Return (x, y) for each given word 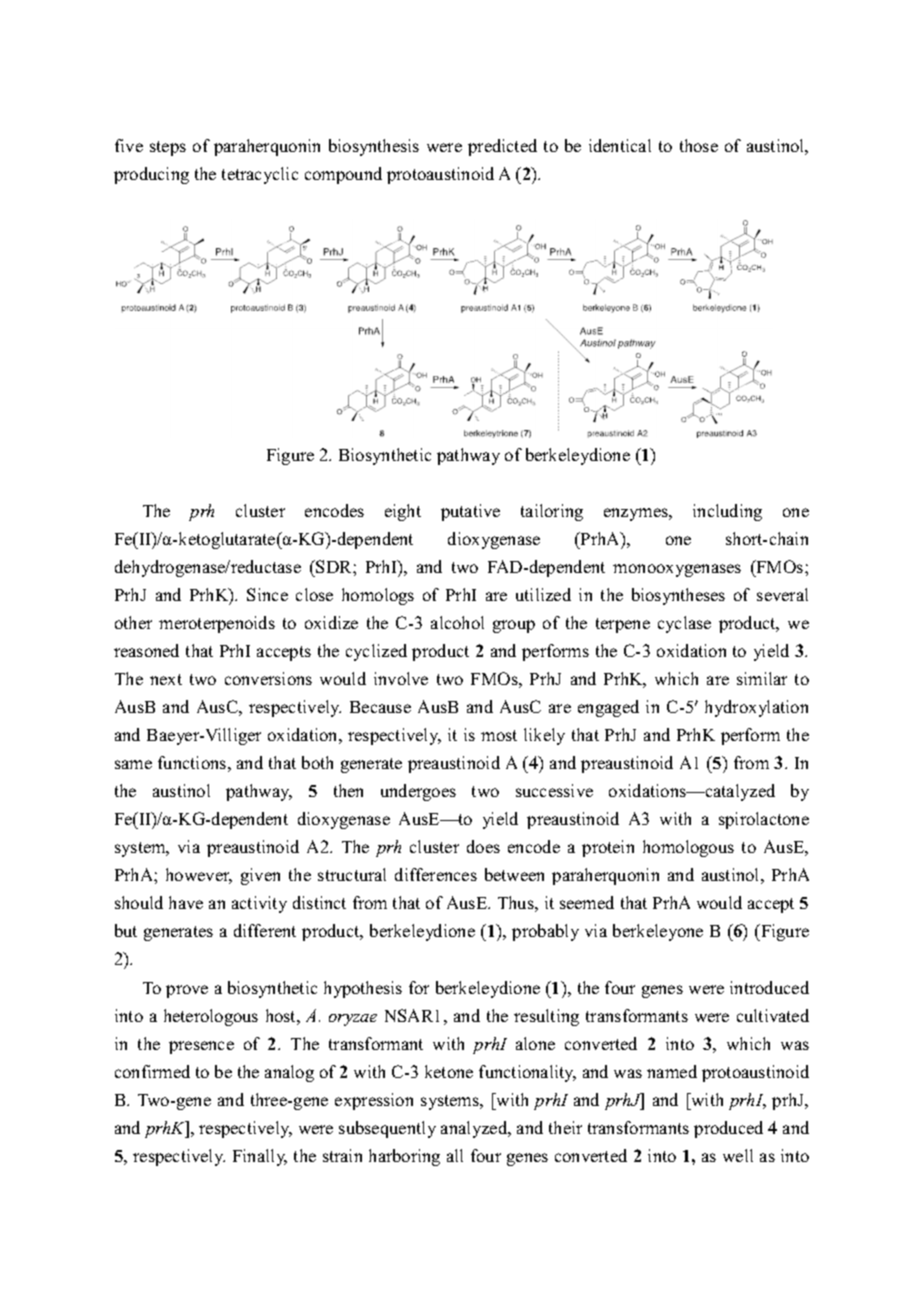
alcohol (457, 622)
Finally (260, 1157)
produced (728, 1129)
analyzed (475, 1129)
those (699, 145)
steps (168, 148)
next (166, 679)
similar (762, 678)
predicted (502, 147)
